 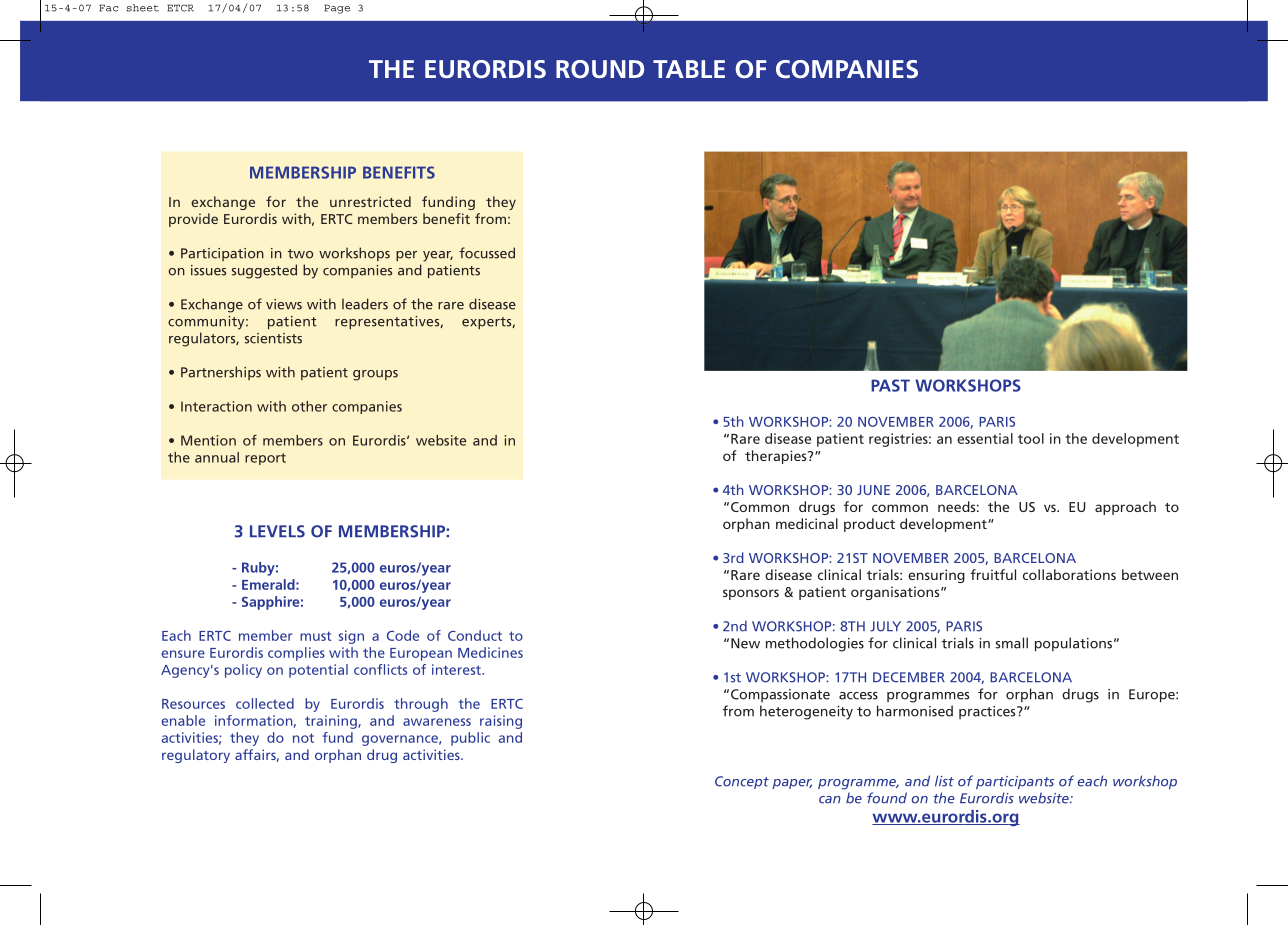 I want to click on issues, so click(x=208, y=270).
